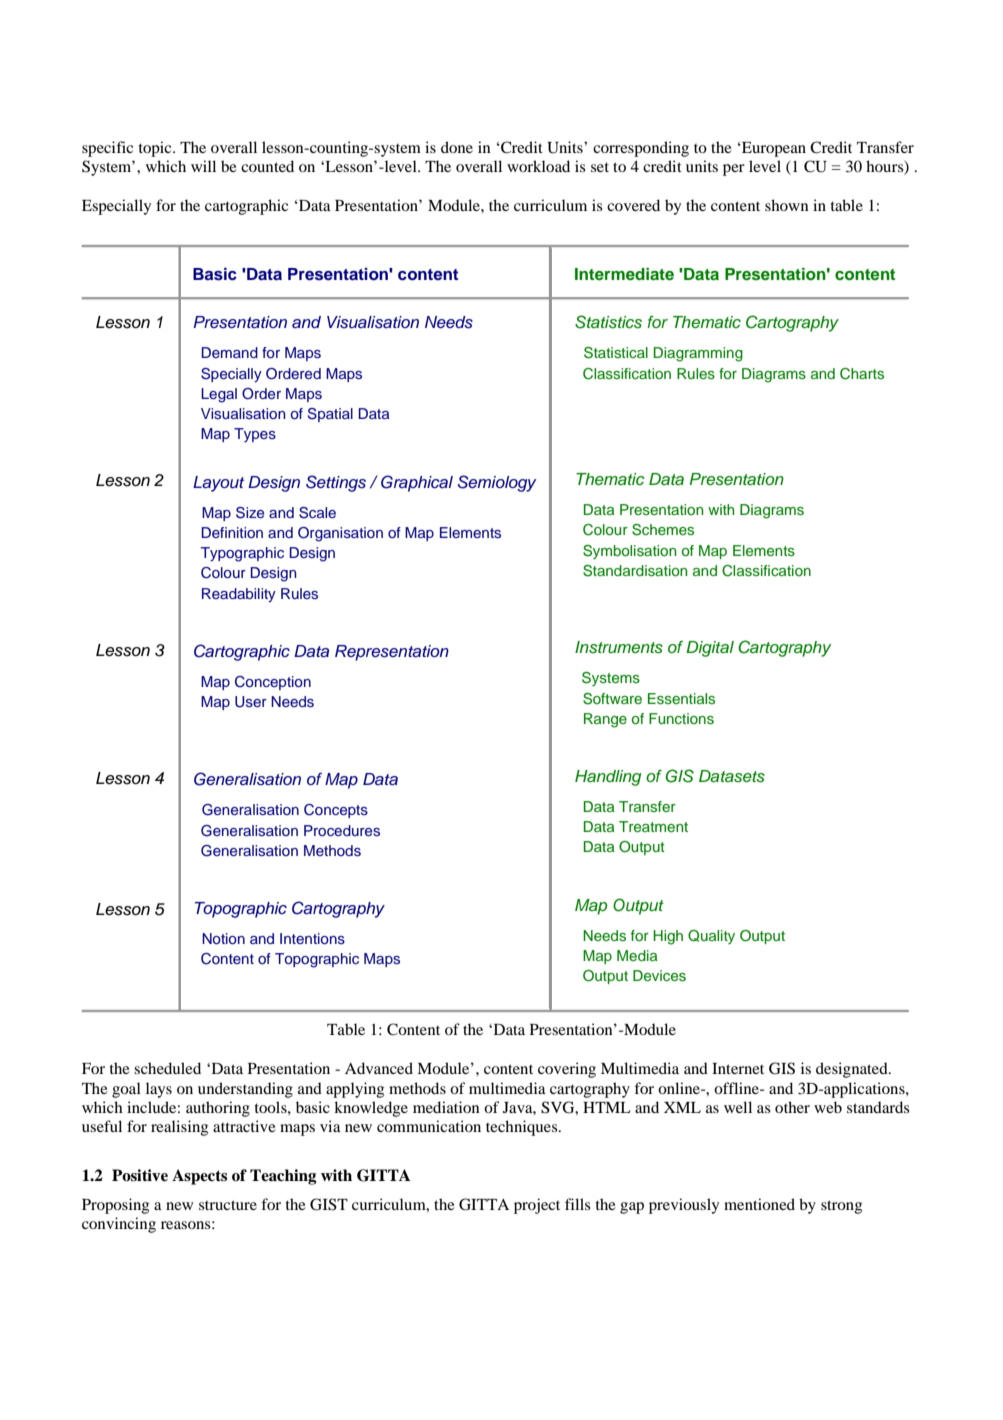  What do you see at coordinates (787, 205) in the screenshot?
I see `shown` at bounding box center [787, 205].
